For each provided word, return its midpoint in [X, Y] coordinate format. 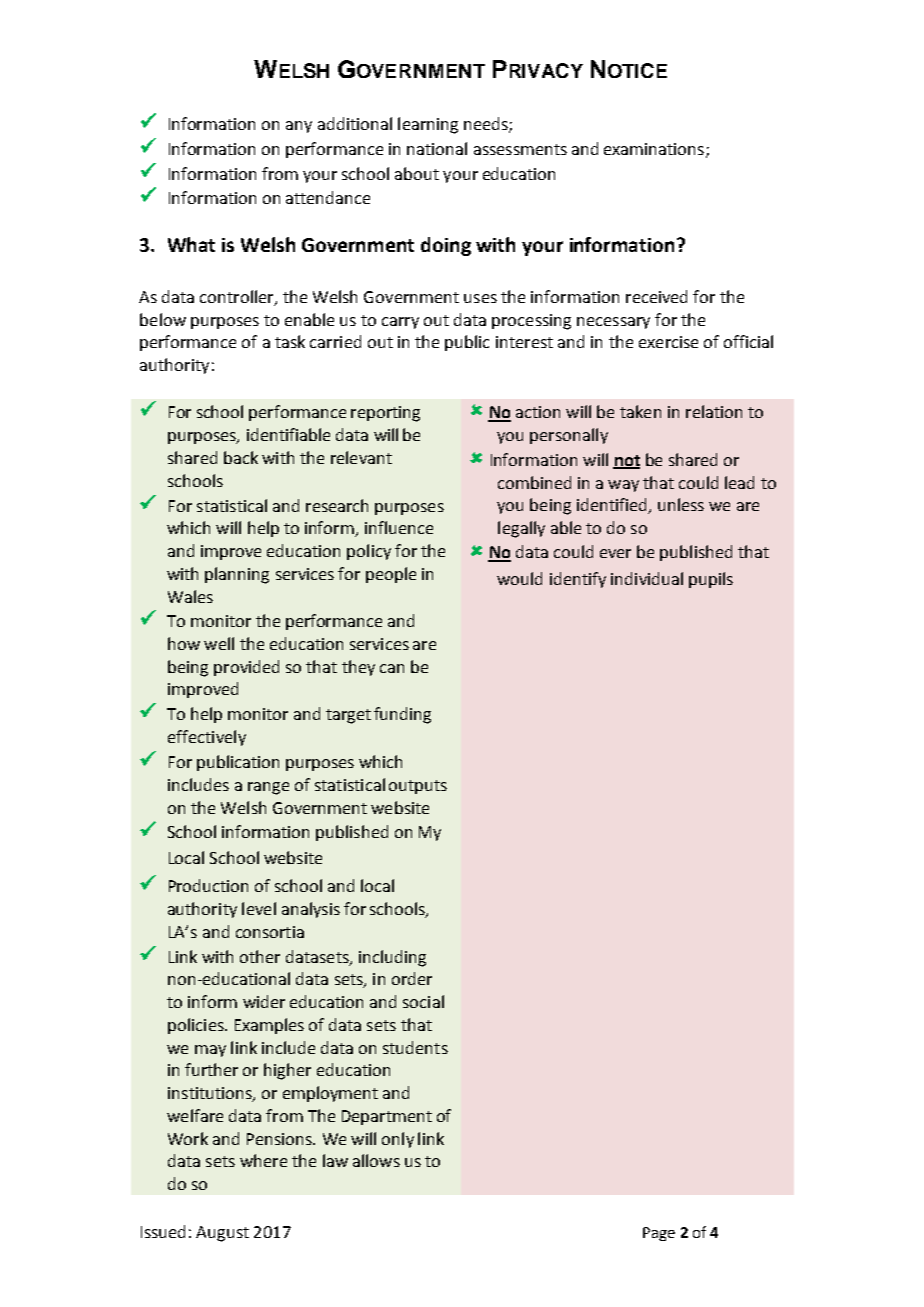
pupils [711, 580]
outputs [418, 787]
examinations [654, 149]
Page [659, 1234]
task [290, 341]
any [299, 127]
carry [400, 323]
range [268, 788]
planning [237, 575]
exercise [668, 342]
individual [647, 578]
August [222, 1234]
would [519, 578]
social [423, 1001]
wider [264, 1001]
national [437, 148]
